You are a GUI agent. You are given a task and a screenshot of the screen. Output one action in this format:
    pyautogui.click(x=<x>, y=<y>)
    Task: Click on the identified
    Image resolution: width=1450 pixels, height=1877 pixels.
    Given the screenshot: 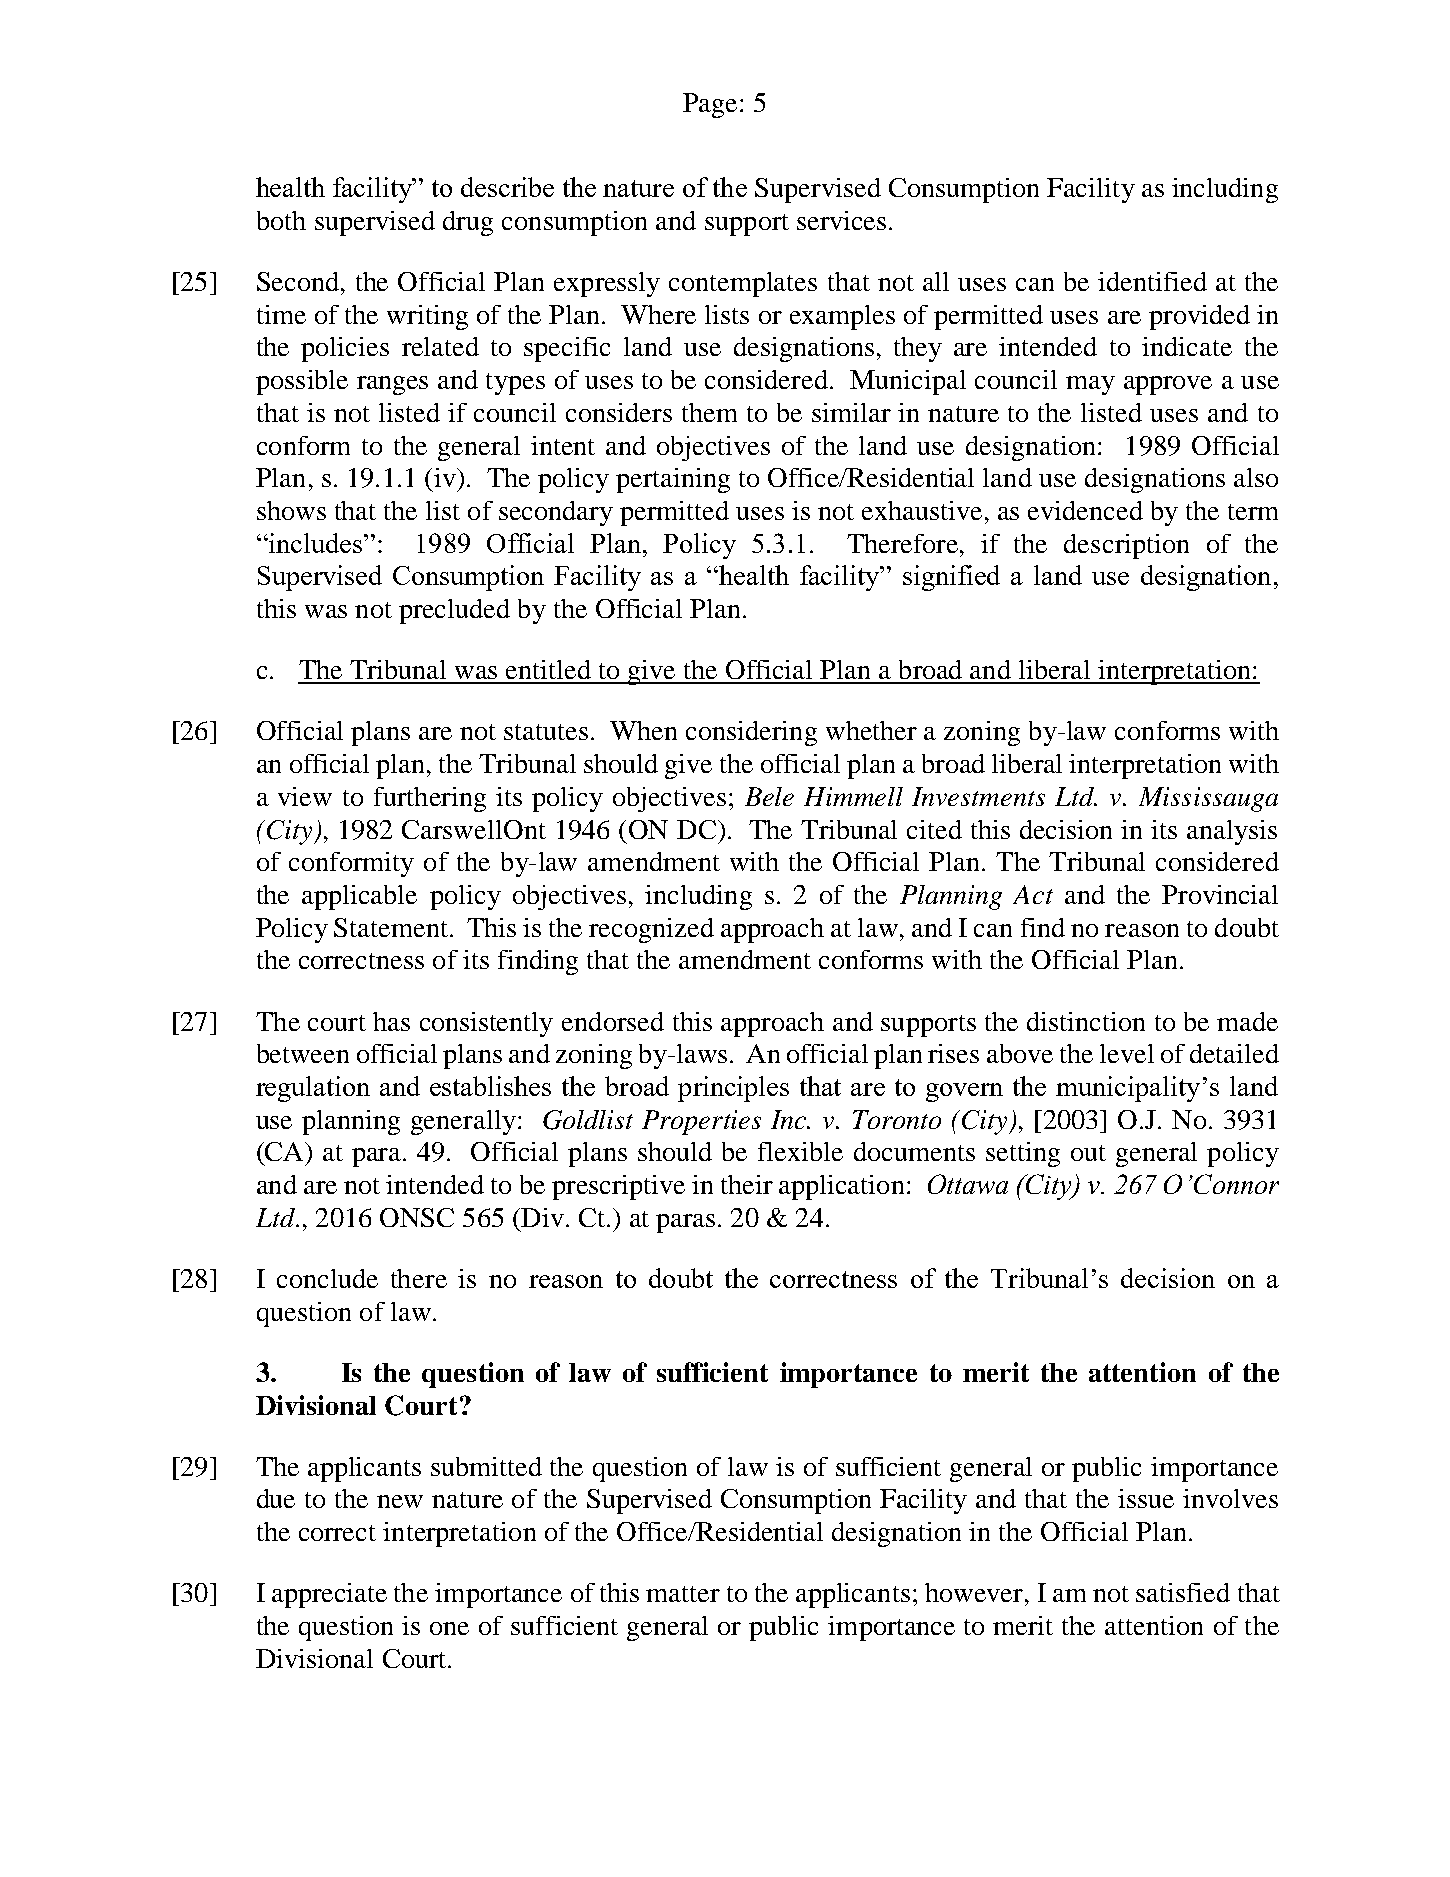 What is the action you would take?
    pyautogui.click(x=1152, y=281)
